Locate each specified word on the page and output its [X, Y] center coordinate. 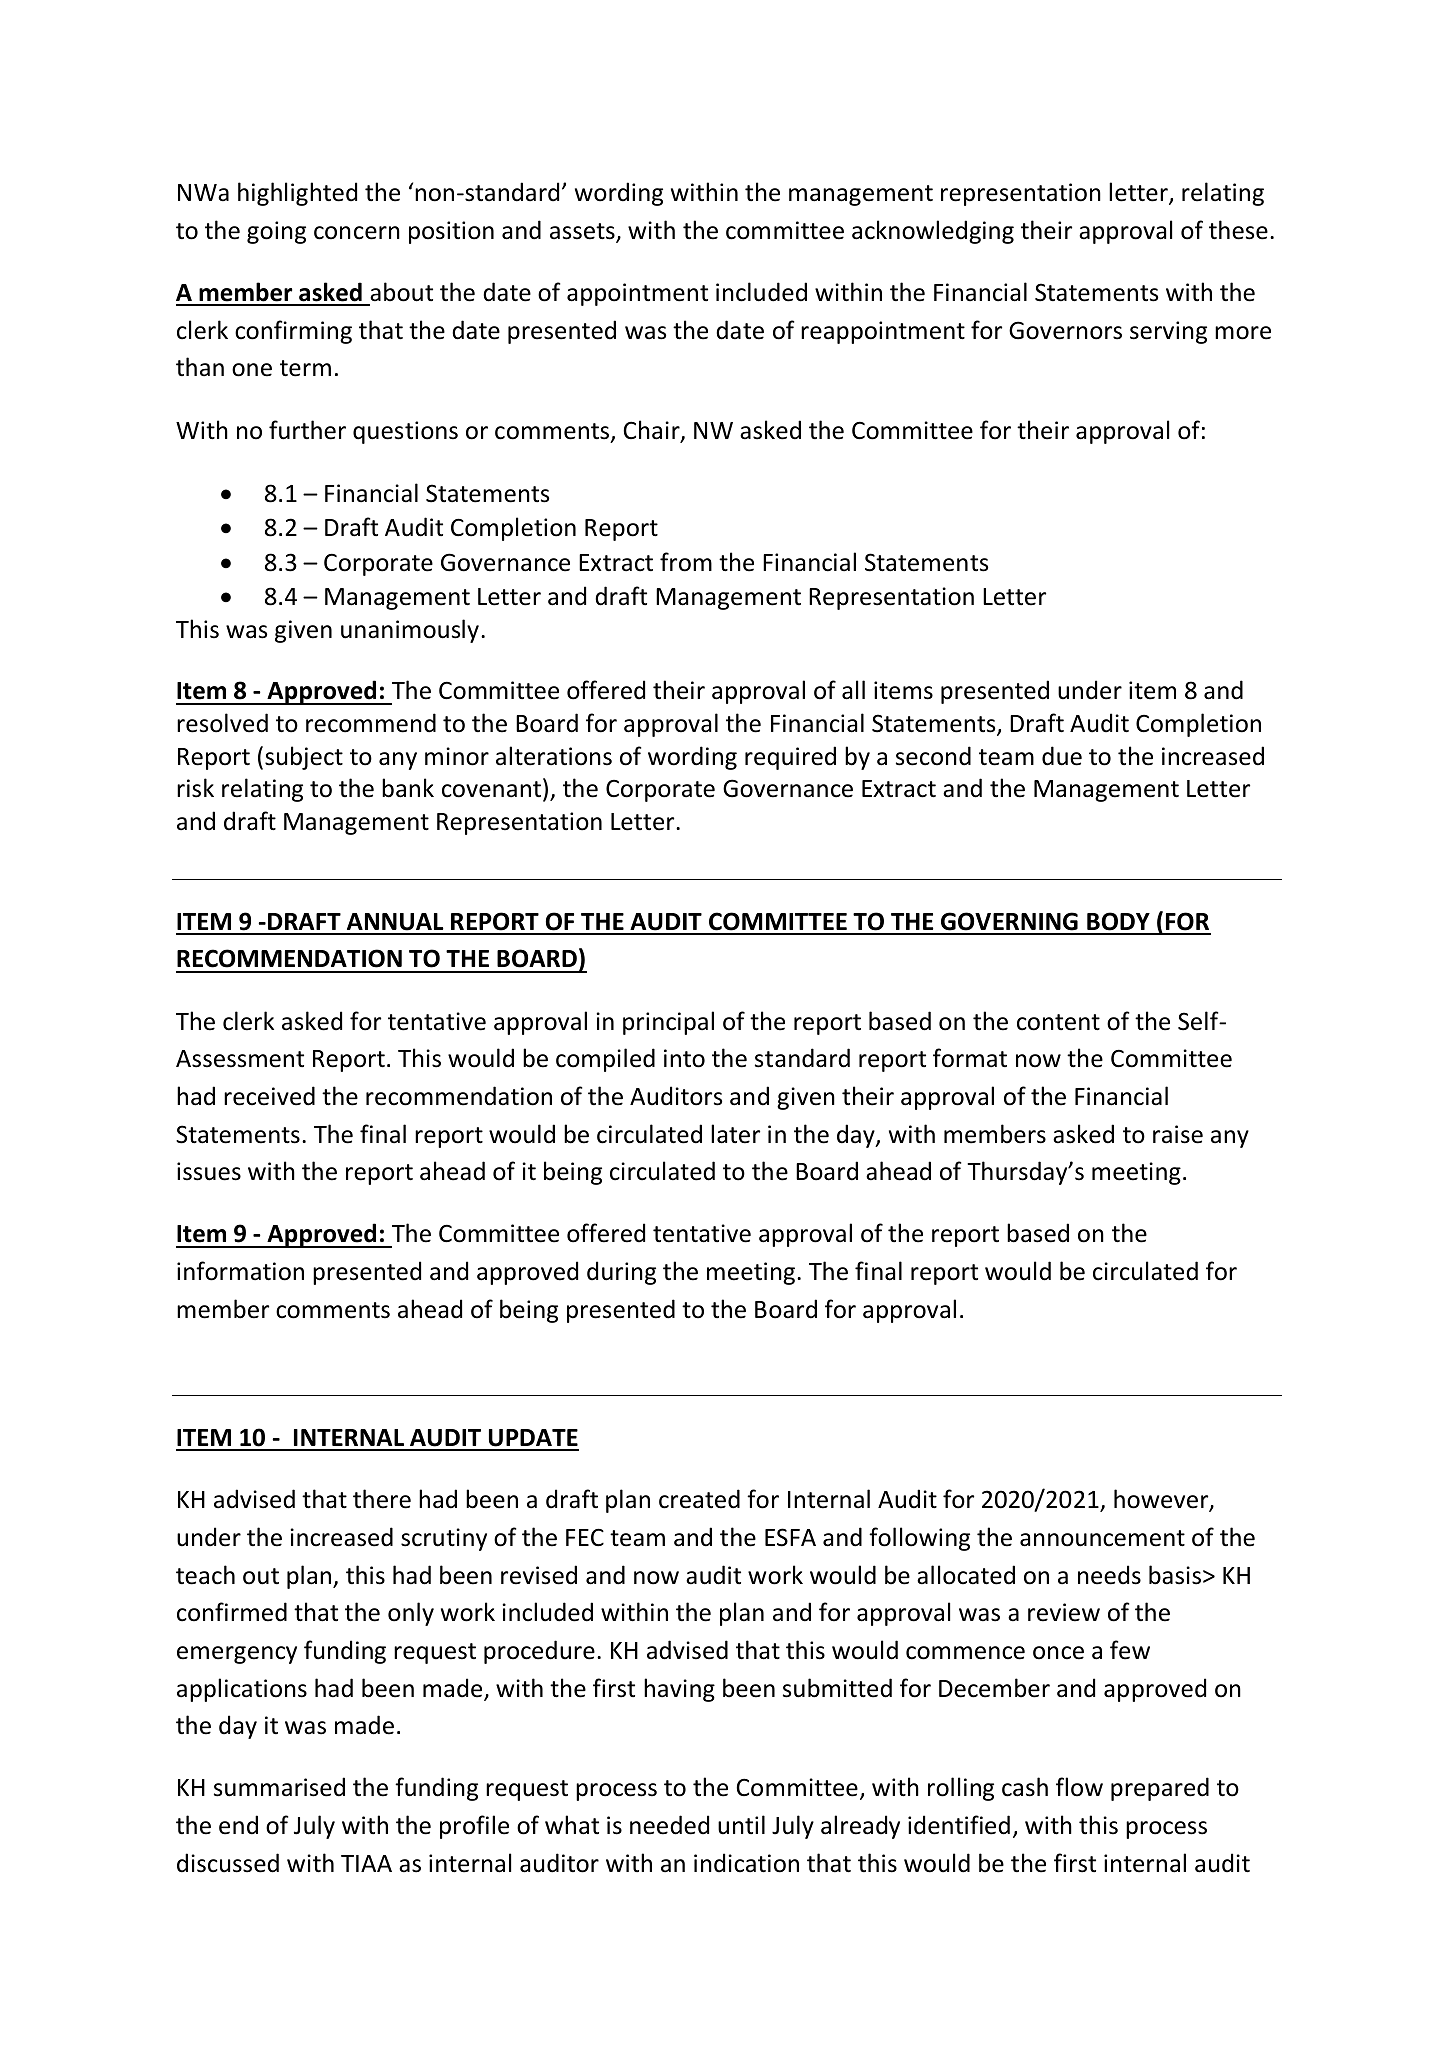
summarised [279, 1787]
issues [209, 1171]
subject [304, 758]
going [276, 232]
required [790, 758]
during [621, 1273]
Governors [1065, 330]
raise [1178, 1134]
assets [583, 232]
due [1062, 756]
